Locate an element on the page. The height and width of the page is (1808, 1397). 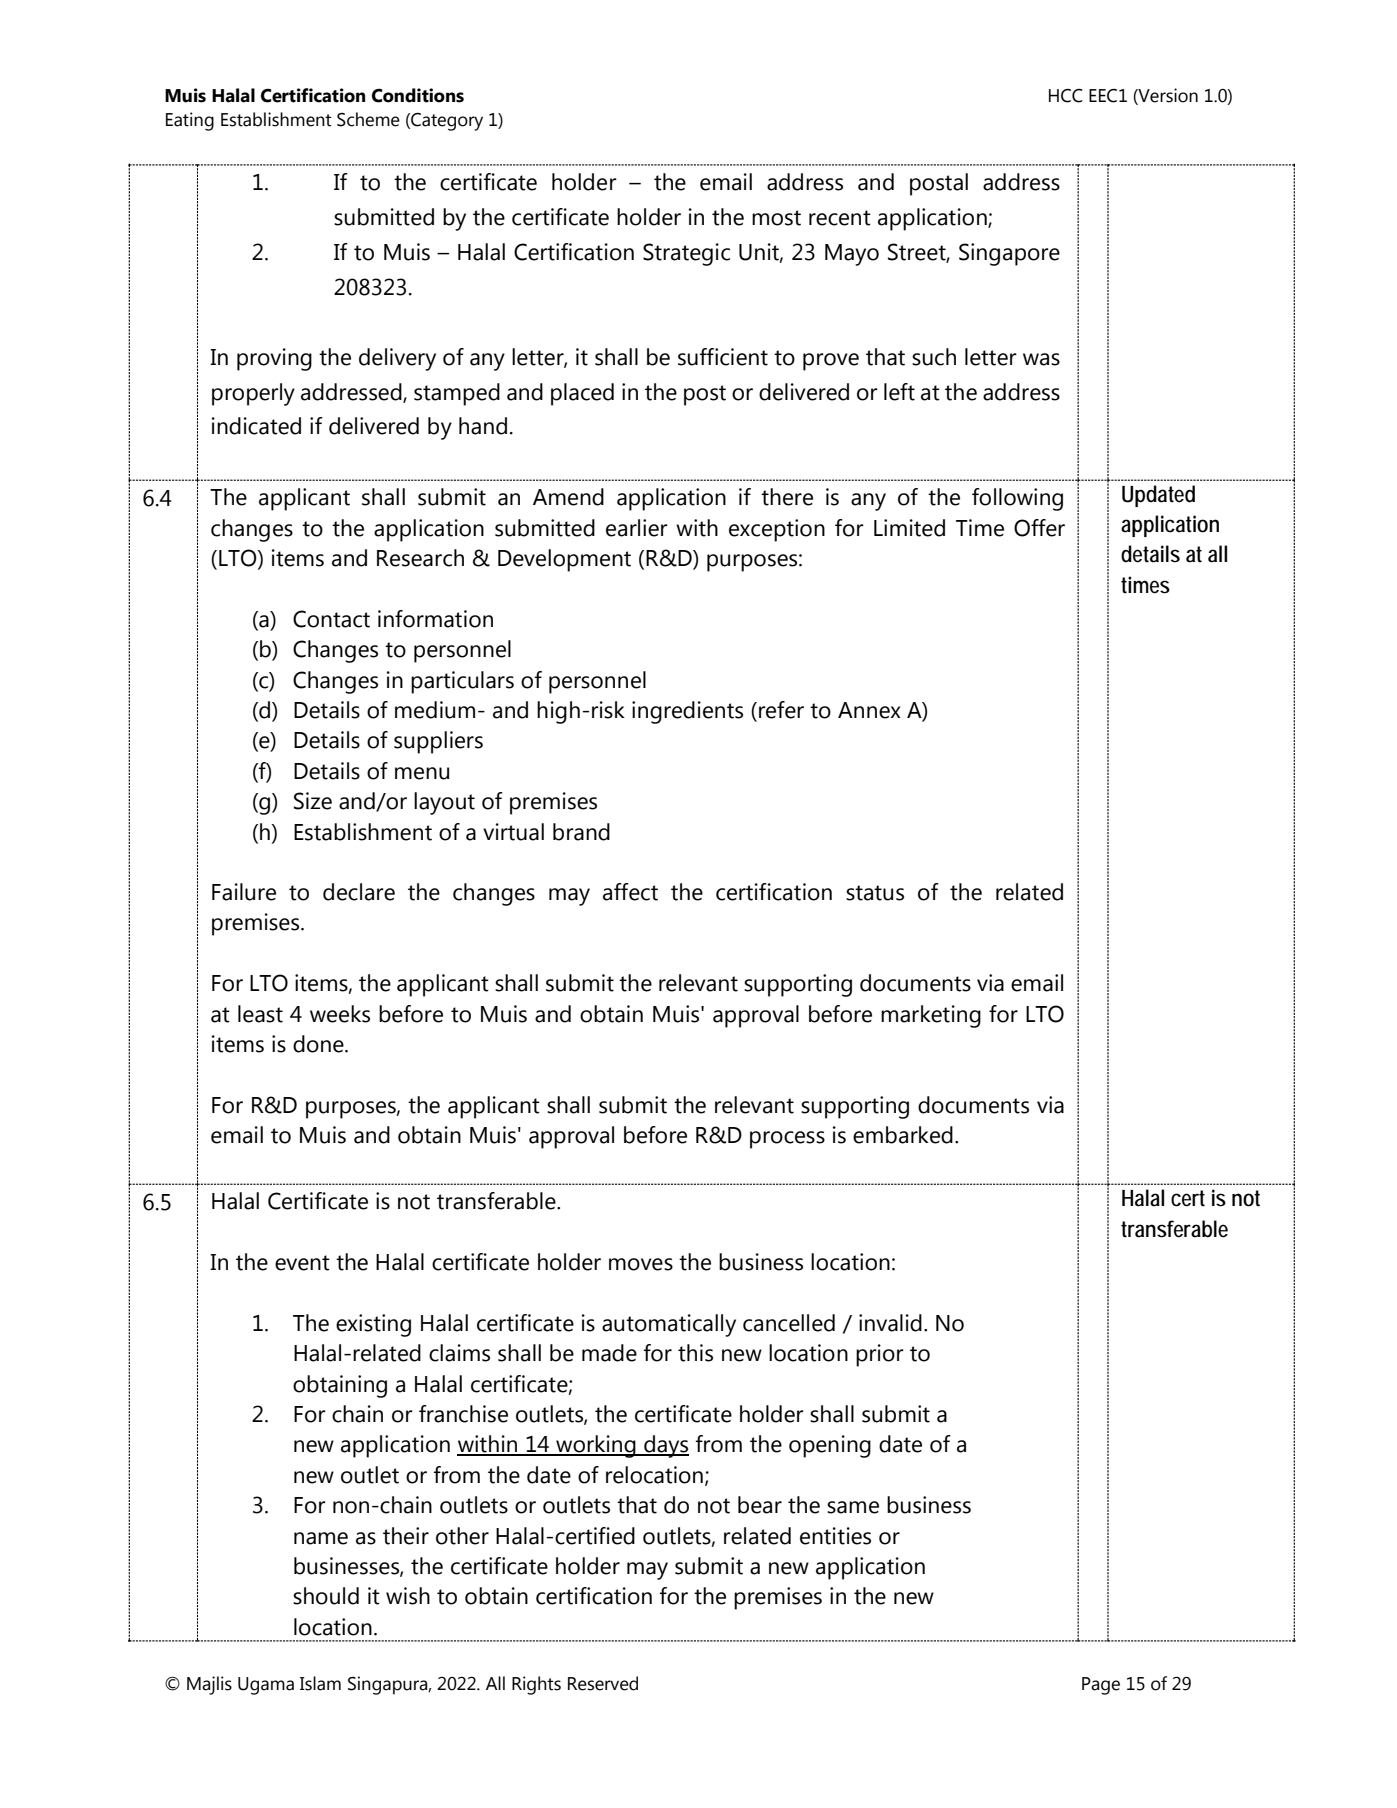
affect is located at coordinates (630, 892).
